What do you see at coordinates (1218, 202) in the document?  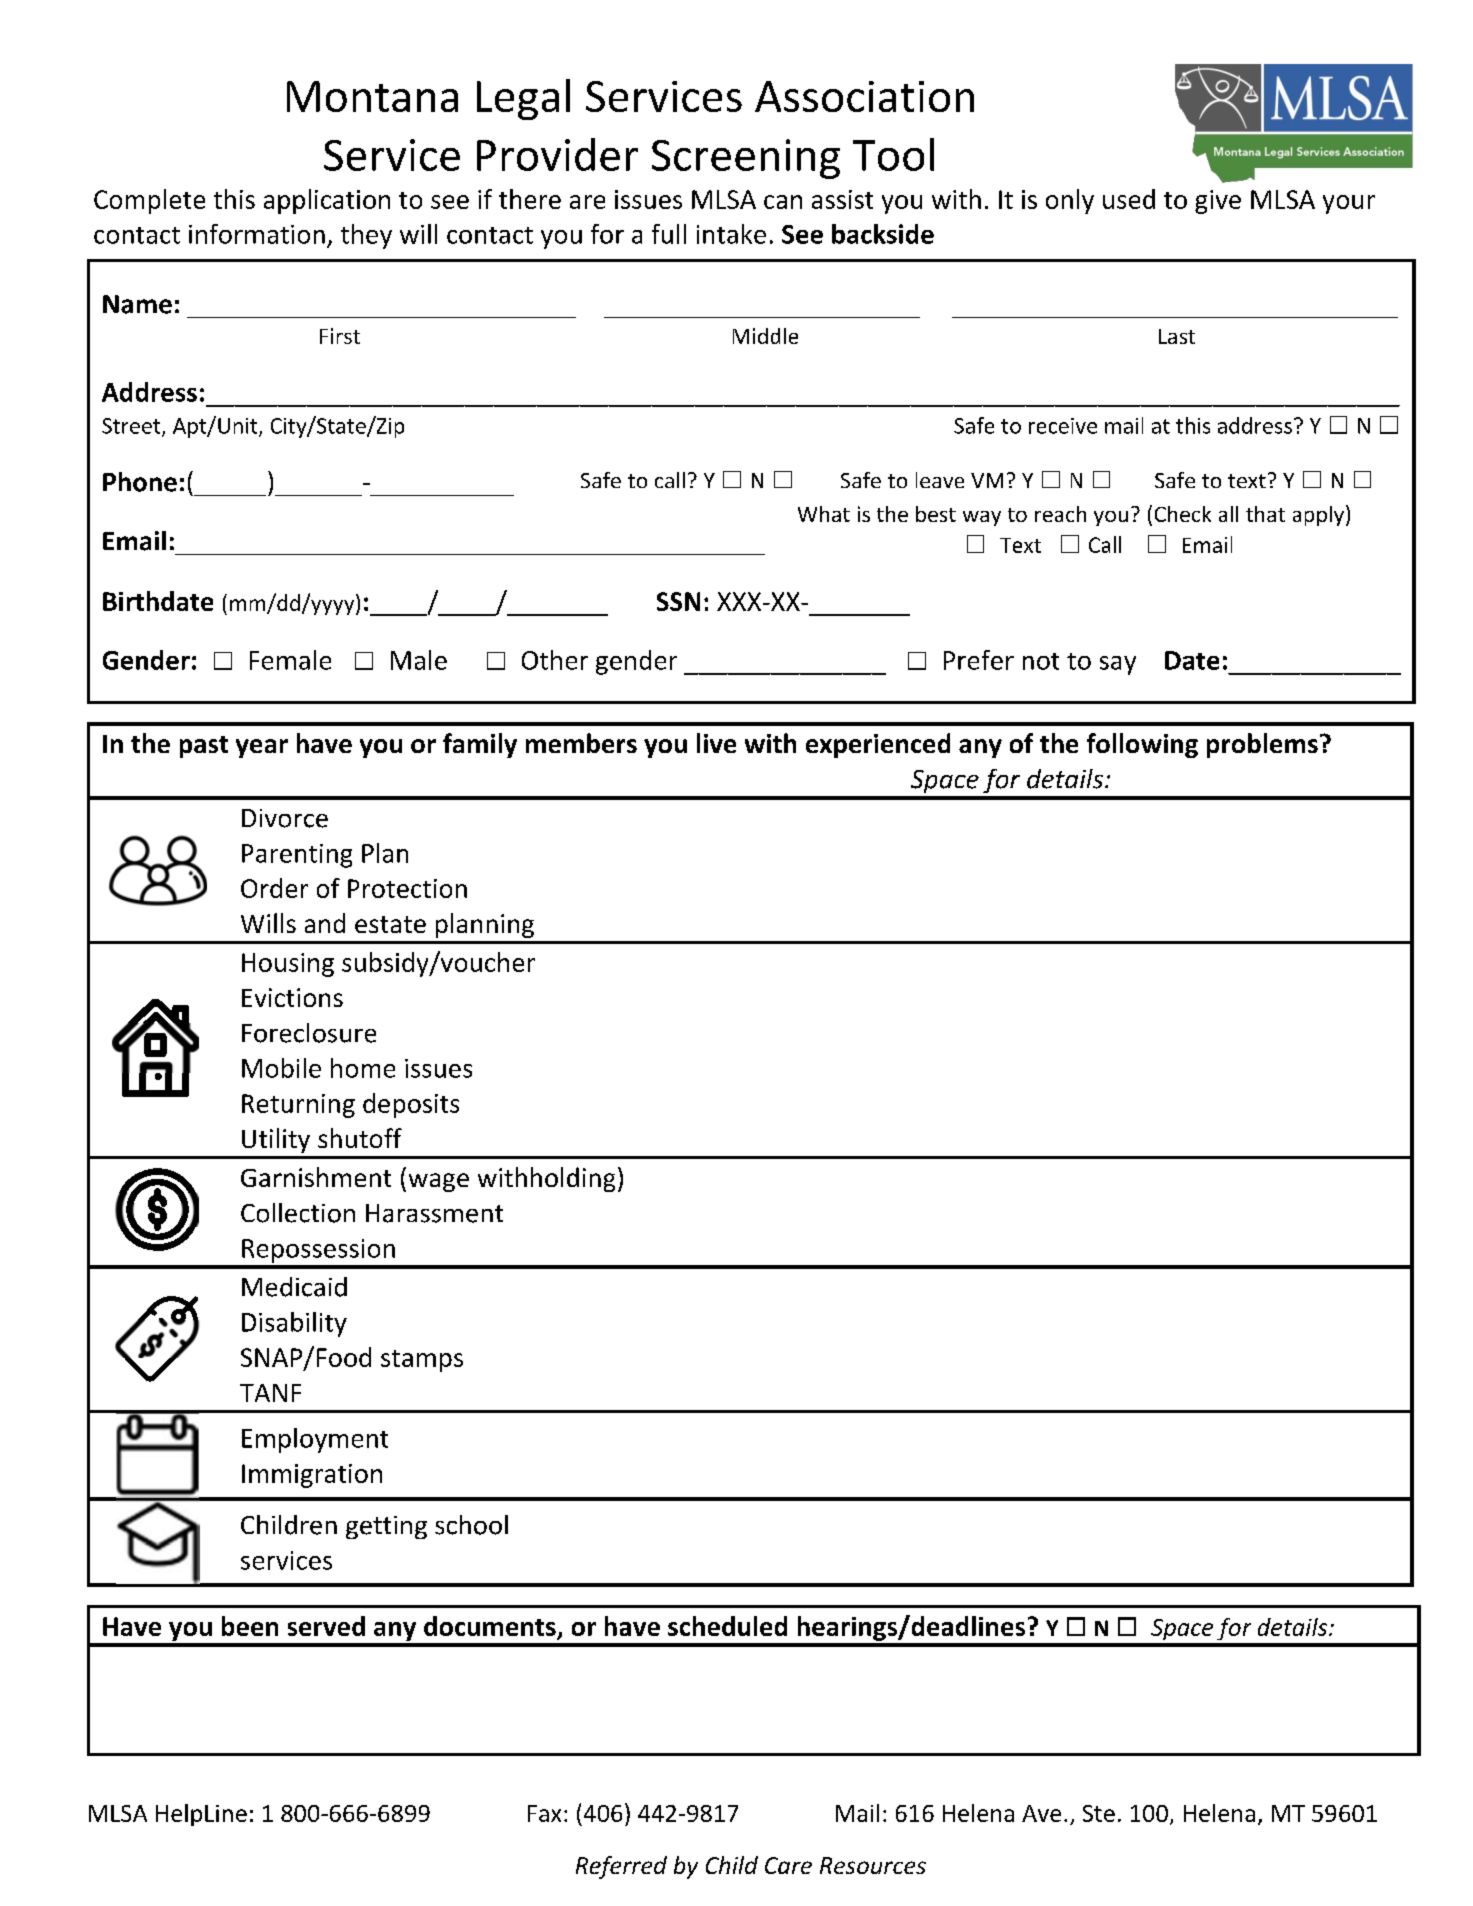 I see `give` at bounding box center [1218, 202].
